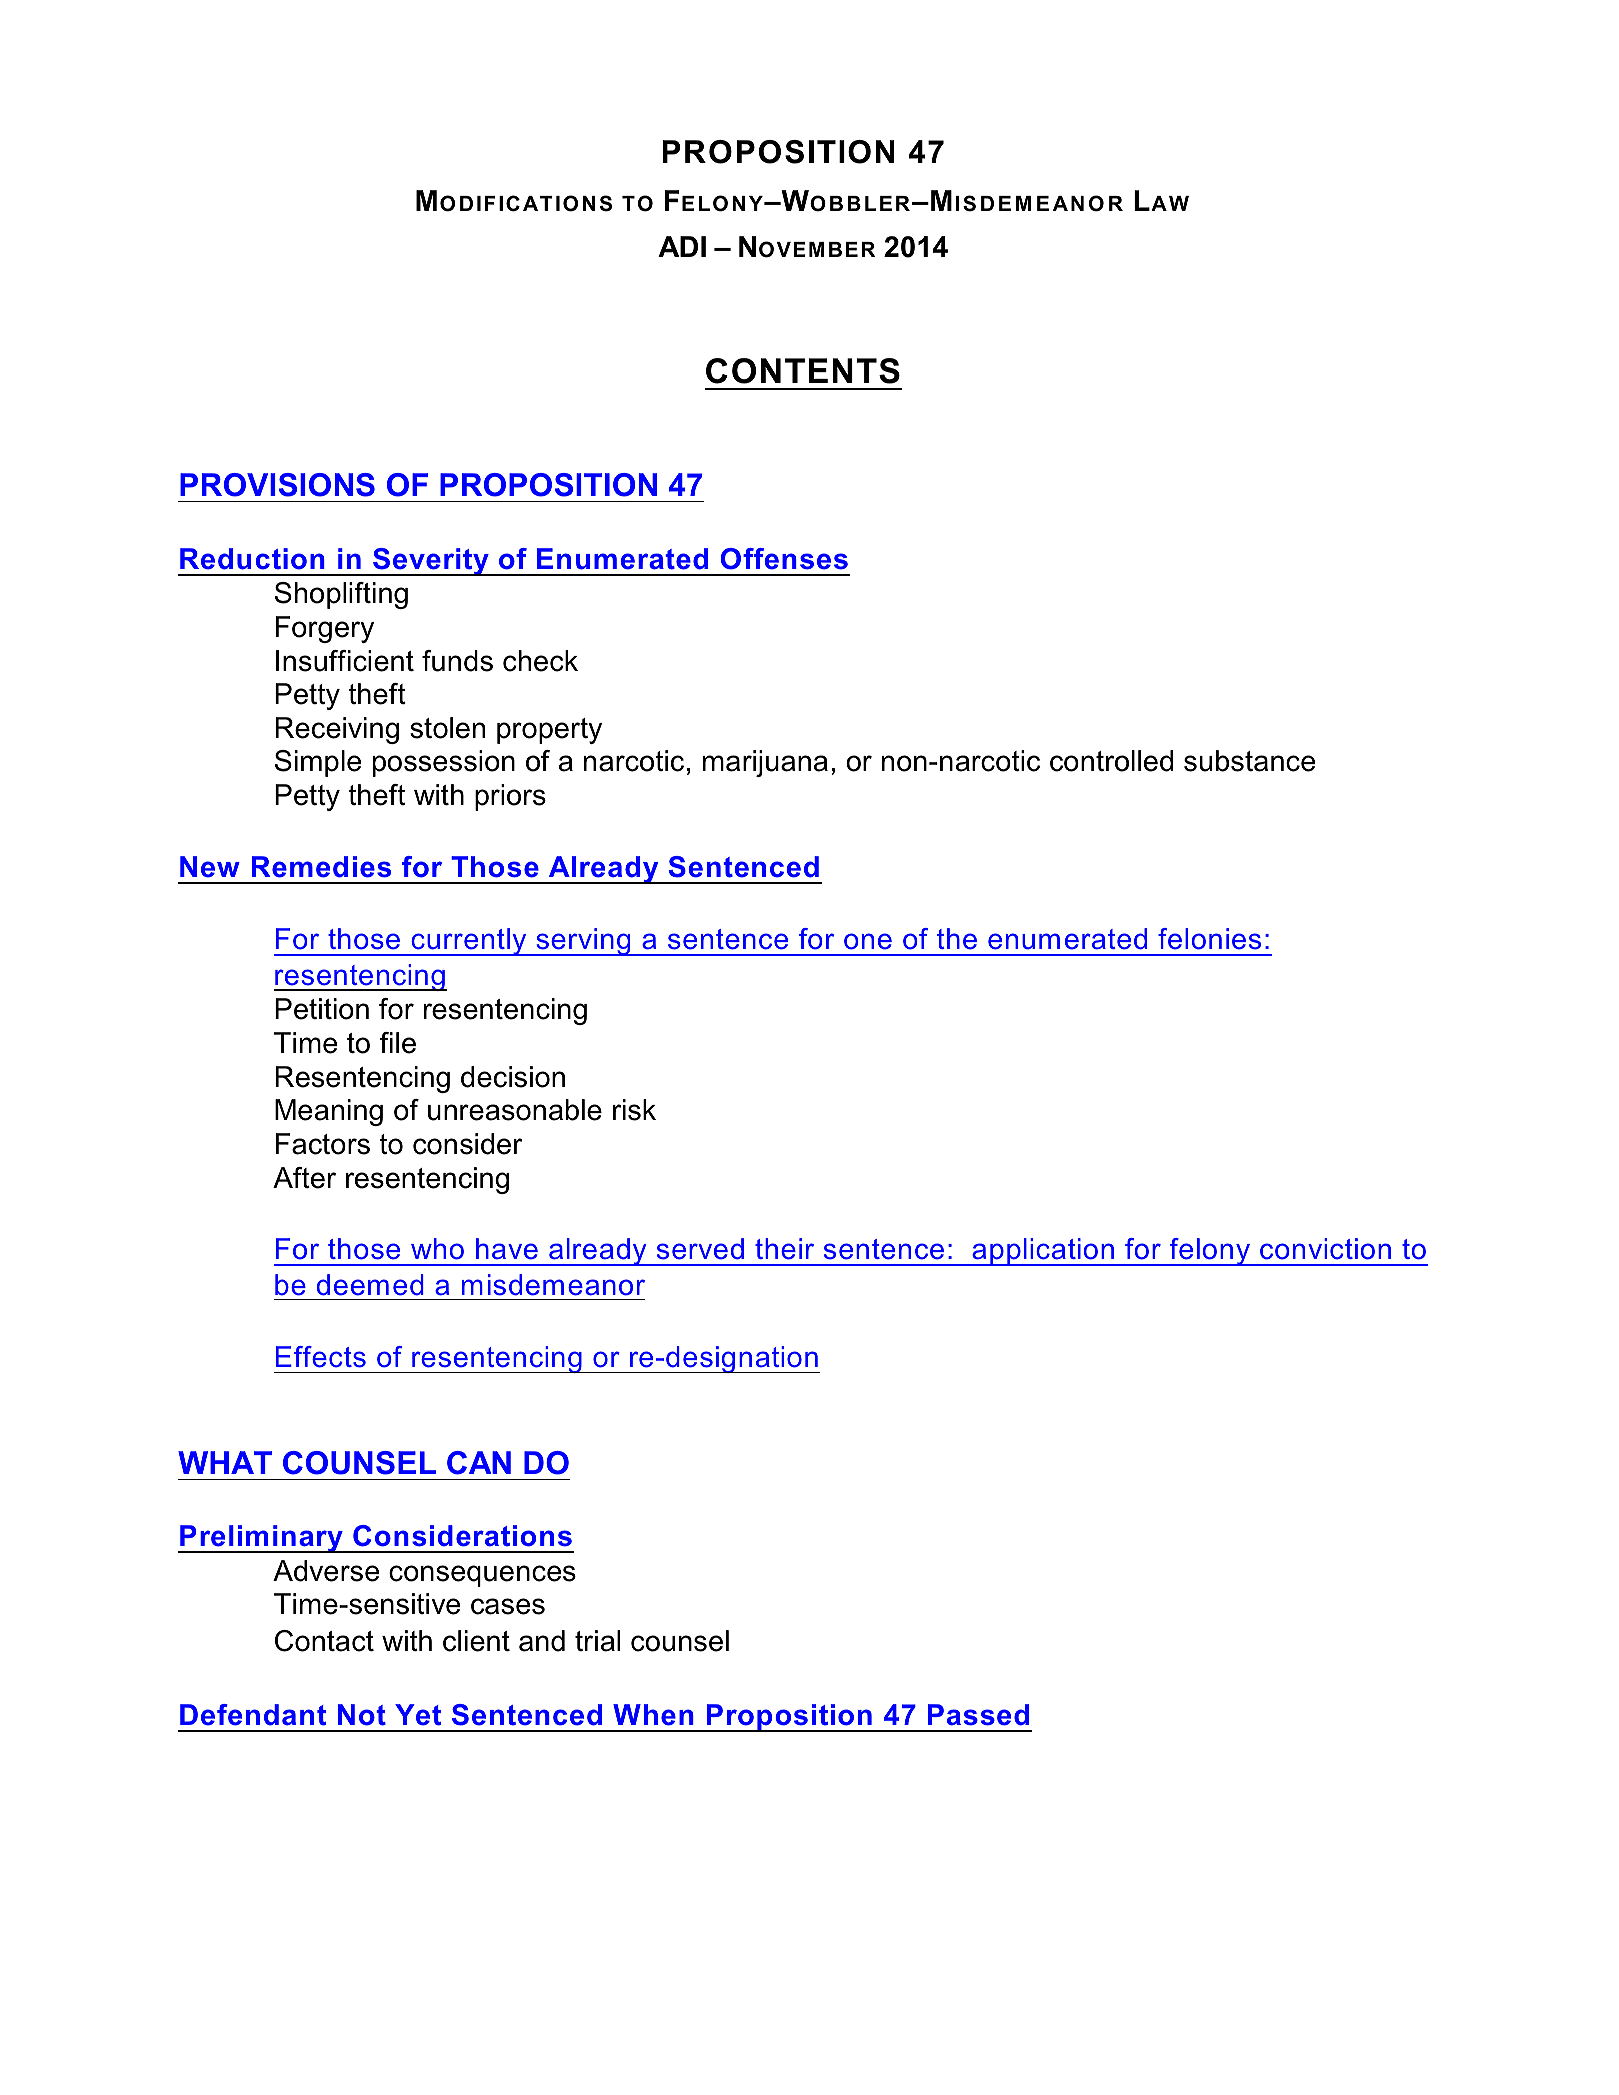  What do you see at coordinates (324, 1641) in the screenshot?
I see `Contact` at bounding box center [324, 1641].
